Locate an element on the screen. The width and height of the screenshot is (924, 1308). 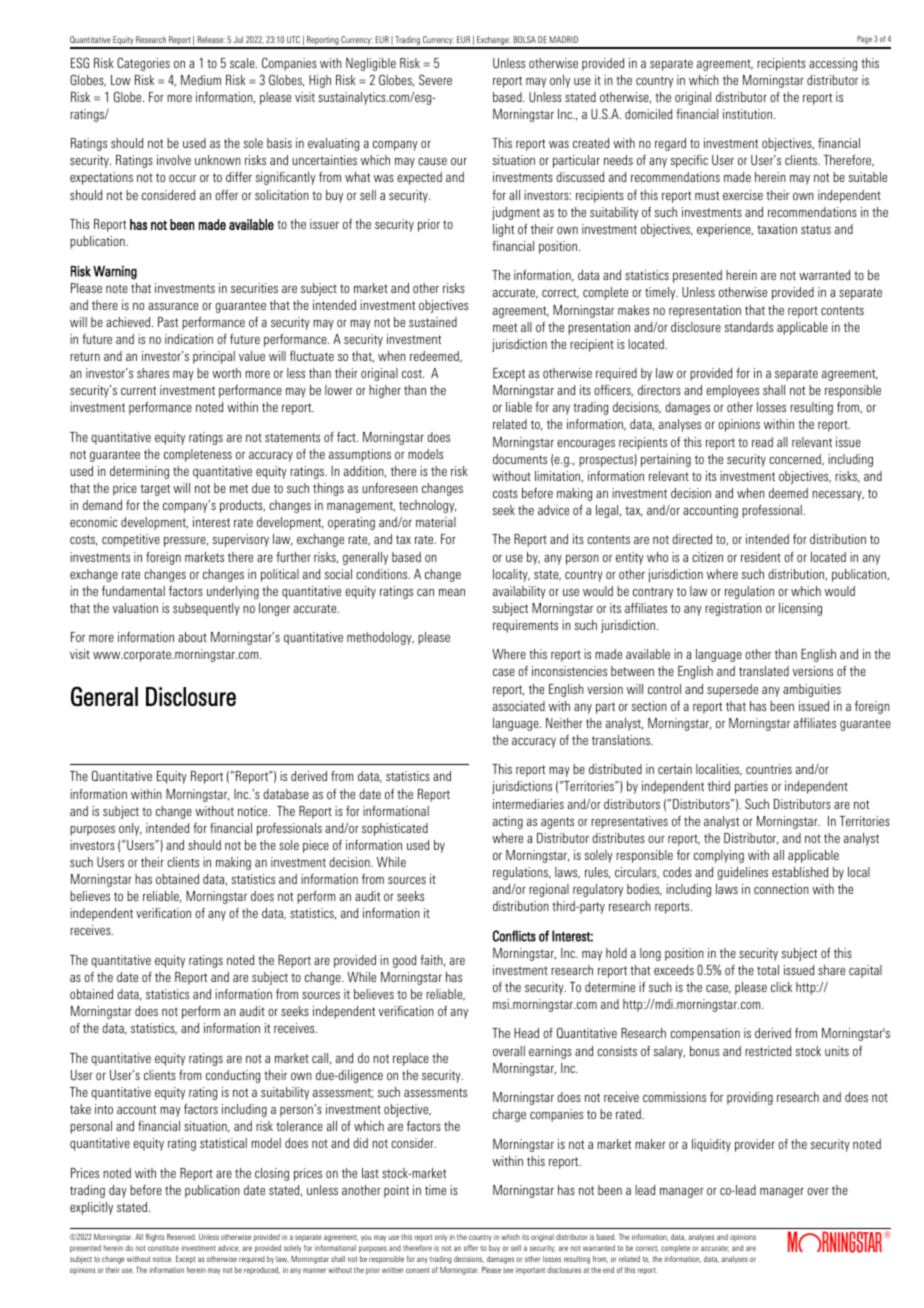
Medium is located at coordinates (201, 80).
